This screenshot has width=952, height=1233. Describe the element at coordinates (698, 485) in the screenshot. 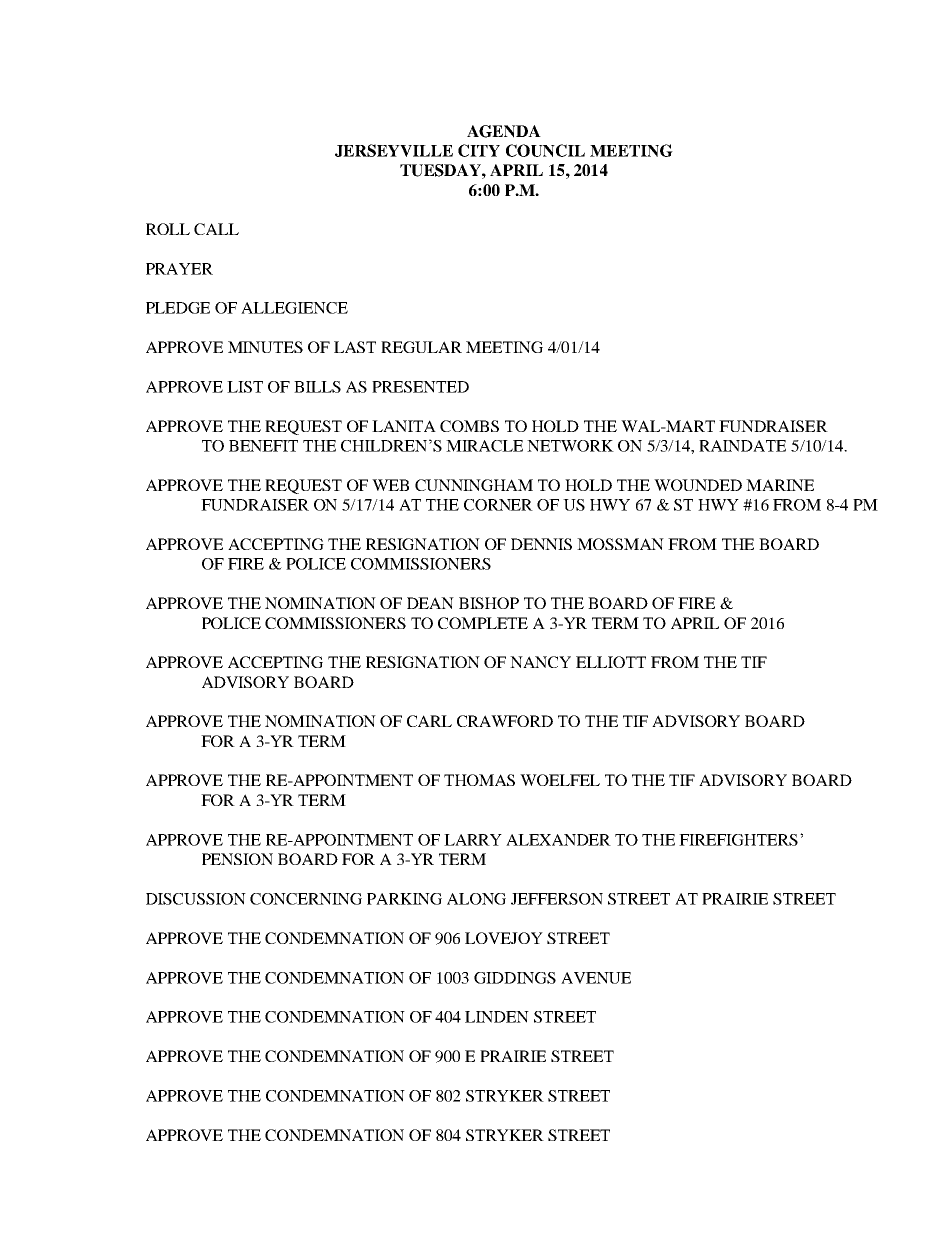

I see `WOUNDED` at that location.
